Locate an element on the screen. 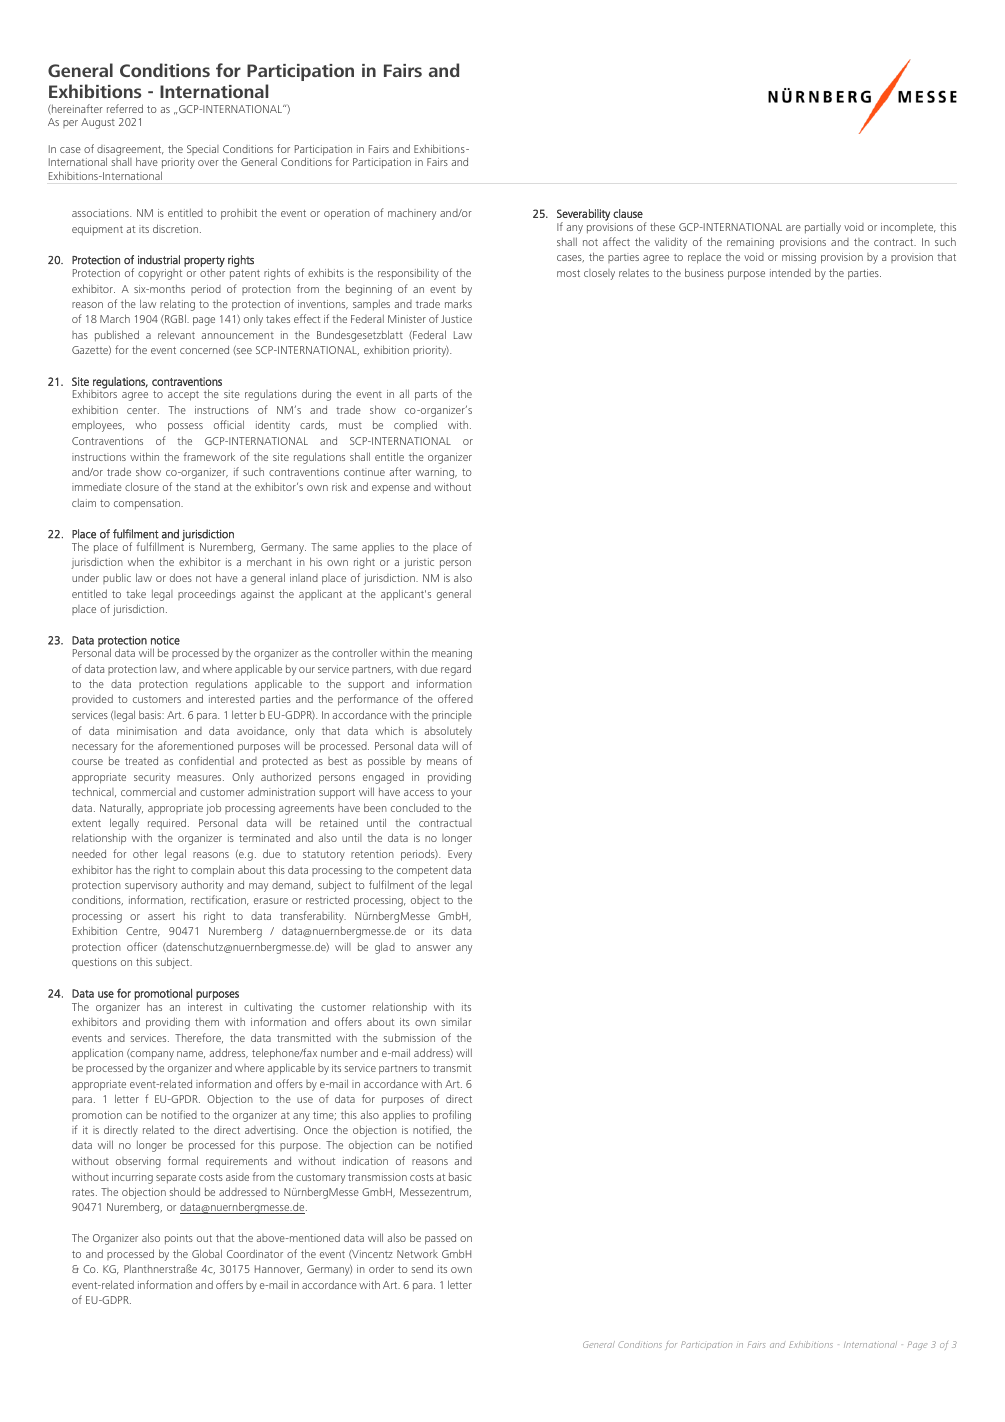 The width and height of the screenshot is (1005, 1422). meaning is located at coordinates (452, 654).
